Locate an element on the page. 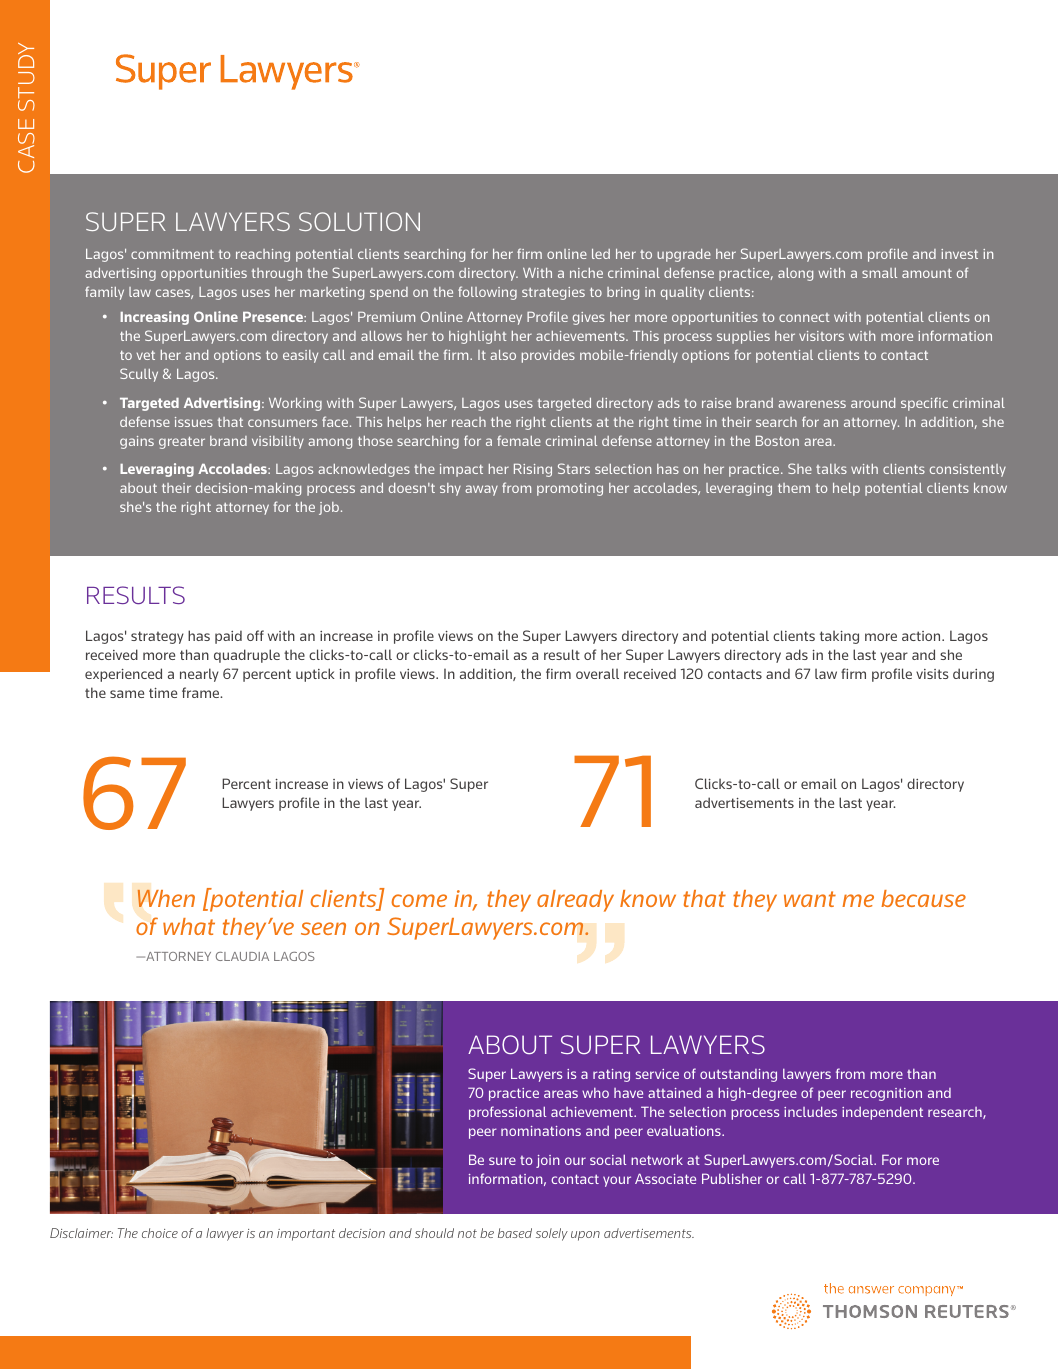 The width and height of the page is (1058, 1369). frame is located at coordinates (202, 692).
